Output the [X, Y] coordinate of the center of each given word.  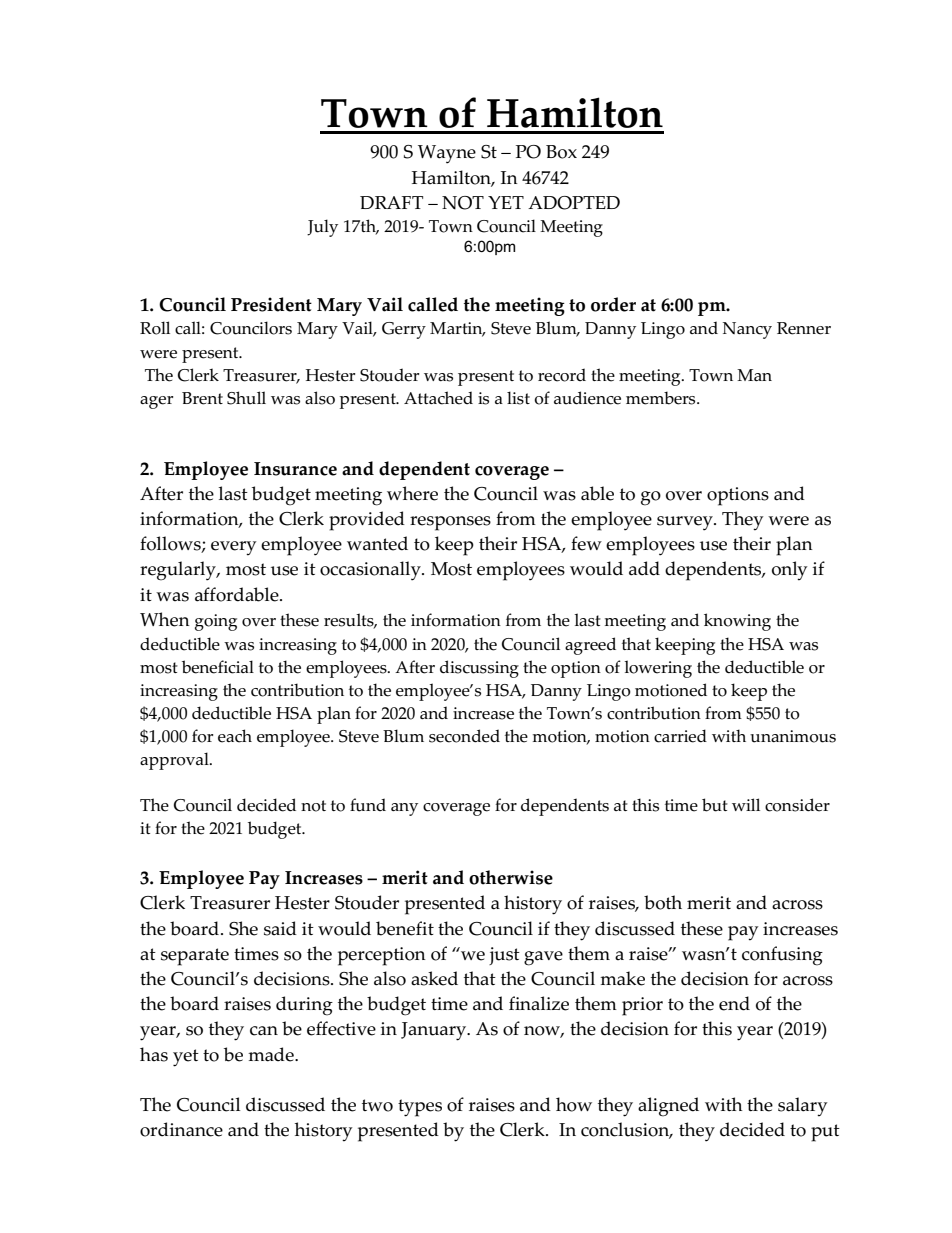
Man [754, 375]
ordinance [181, 1129]
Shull [246, 398]
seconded [464, 736]
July [322, 228]
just [504, 956]
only [789, 571]
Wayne [447, 154]
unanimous [793, 736]
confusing [782, 956]
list [518, 398]
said [280, 928]
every [233, 548]
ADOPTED [574, 203]
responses [450, 523]
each [235, 736]
